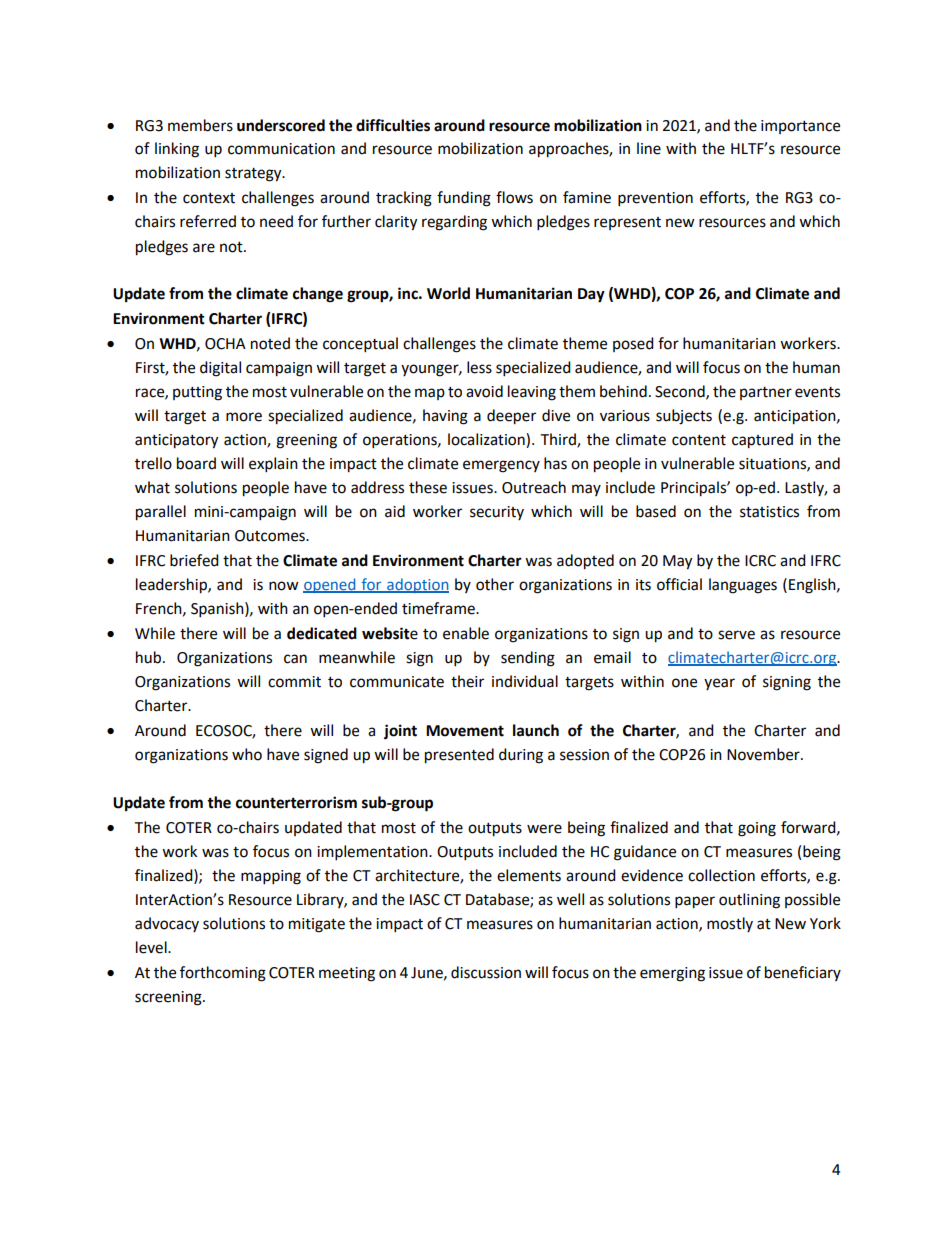 Image resolution: width=952 pixels, height=1233 pixels. Describe the element at coordinates (487, 439) in the page. I see `localization` at that location.
